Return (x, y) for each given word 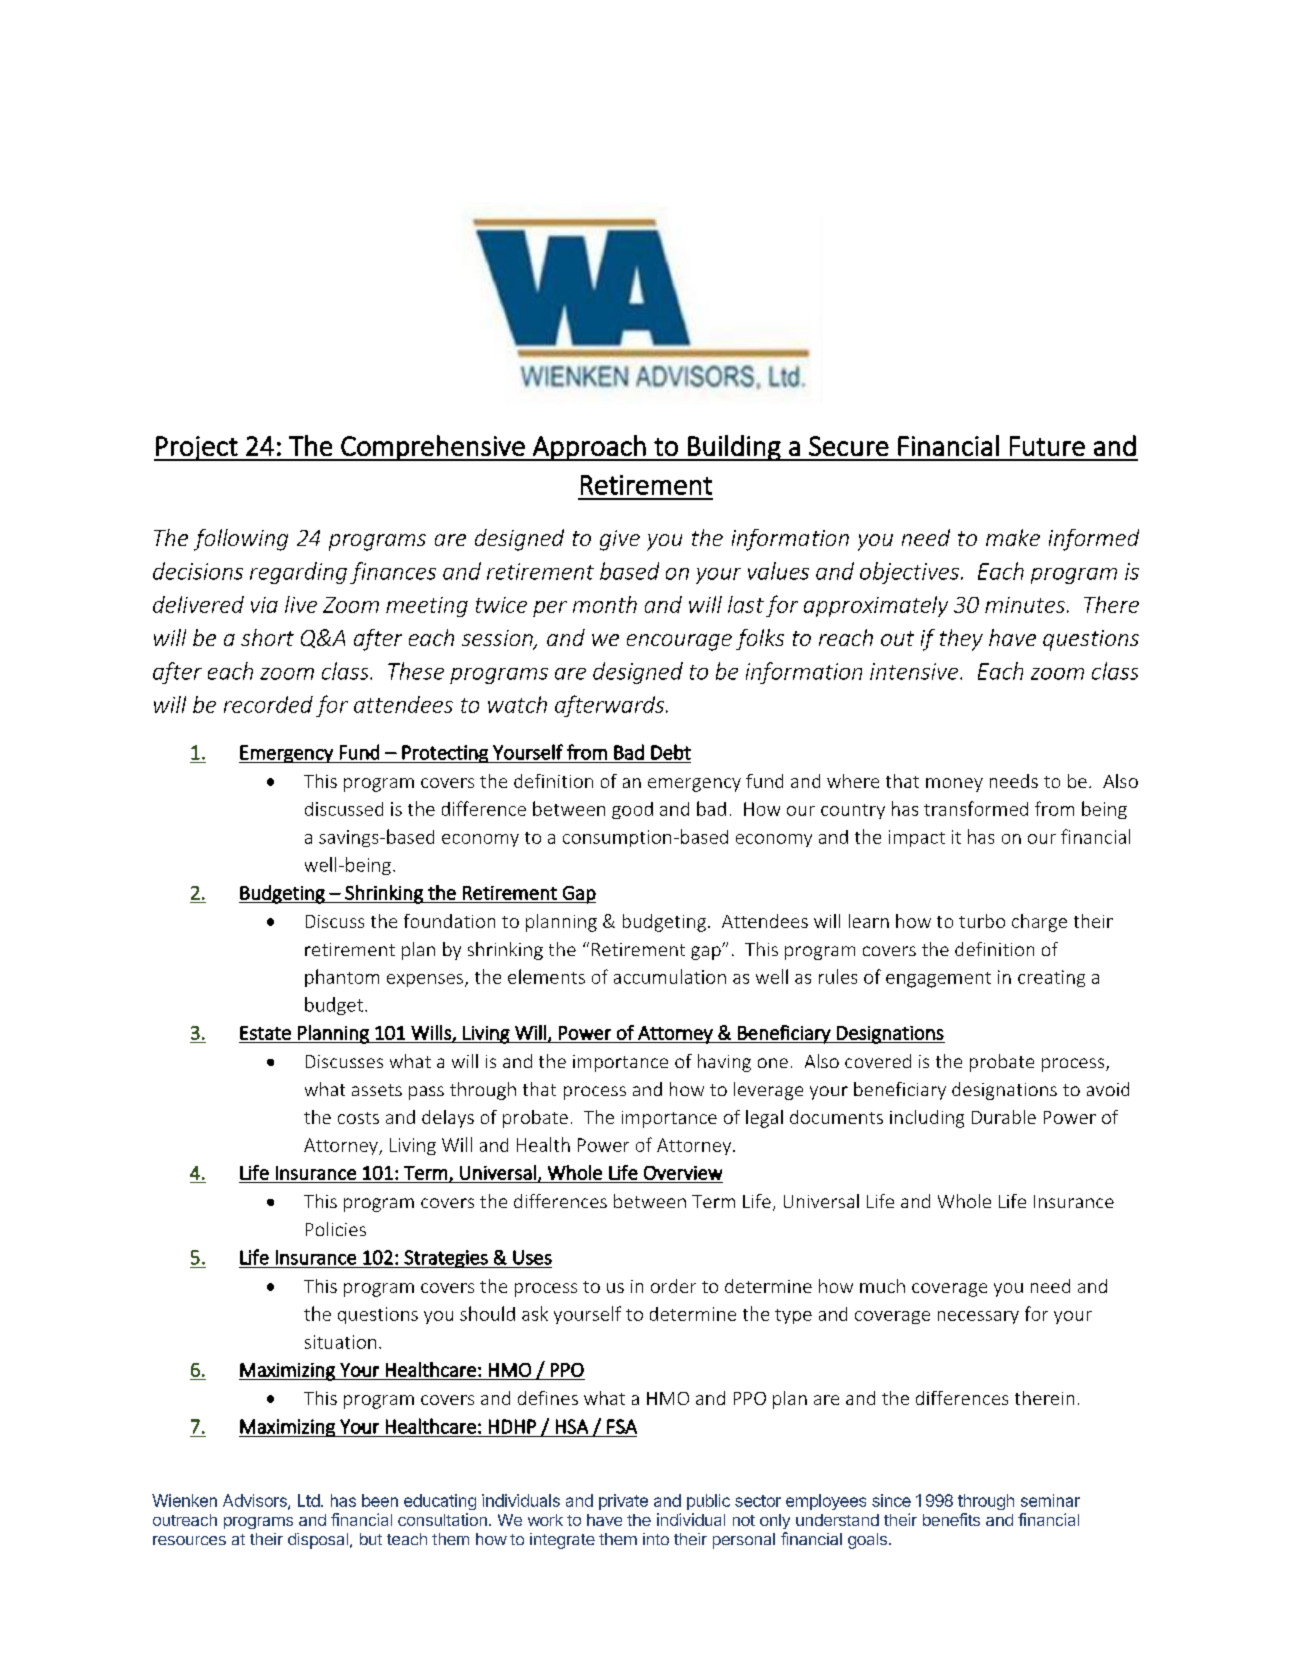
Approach (589, 448)
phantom (342, 978)
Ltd (309, 1500)
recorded (268, 704)
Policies (336, 1229)
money (954, 785)
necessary (978, 1317)
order (673, 1286)
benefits (951, 1519)
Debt (671, 752)
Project (197, 448)
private (623, 1502)
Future (1047, 446)
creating (1051, 978)
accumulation (670, 976)
